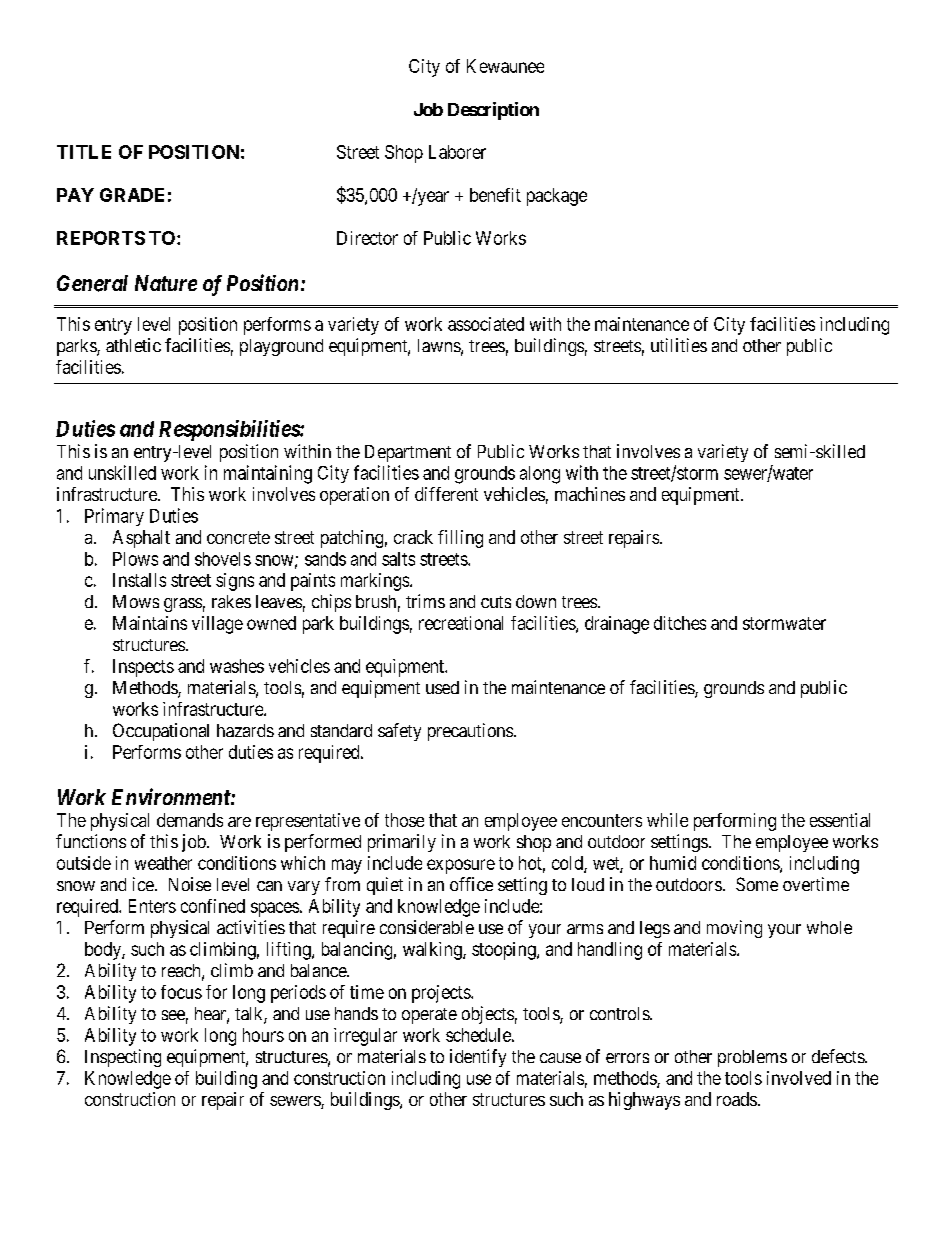  Describe the element at coordinates (161, 732) in the screenshot. I see `Occupational` at that location.
